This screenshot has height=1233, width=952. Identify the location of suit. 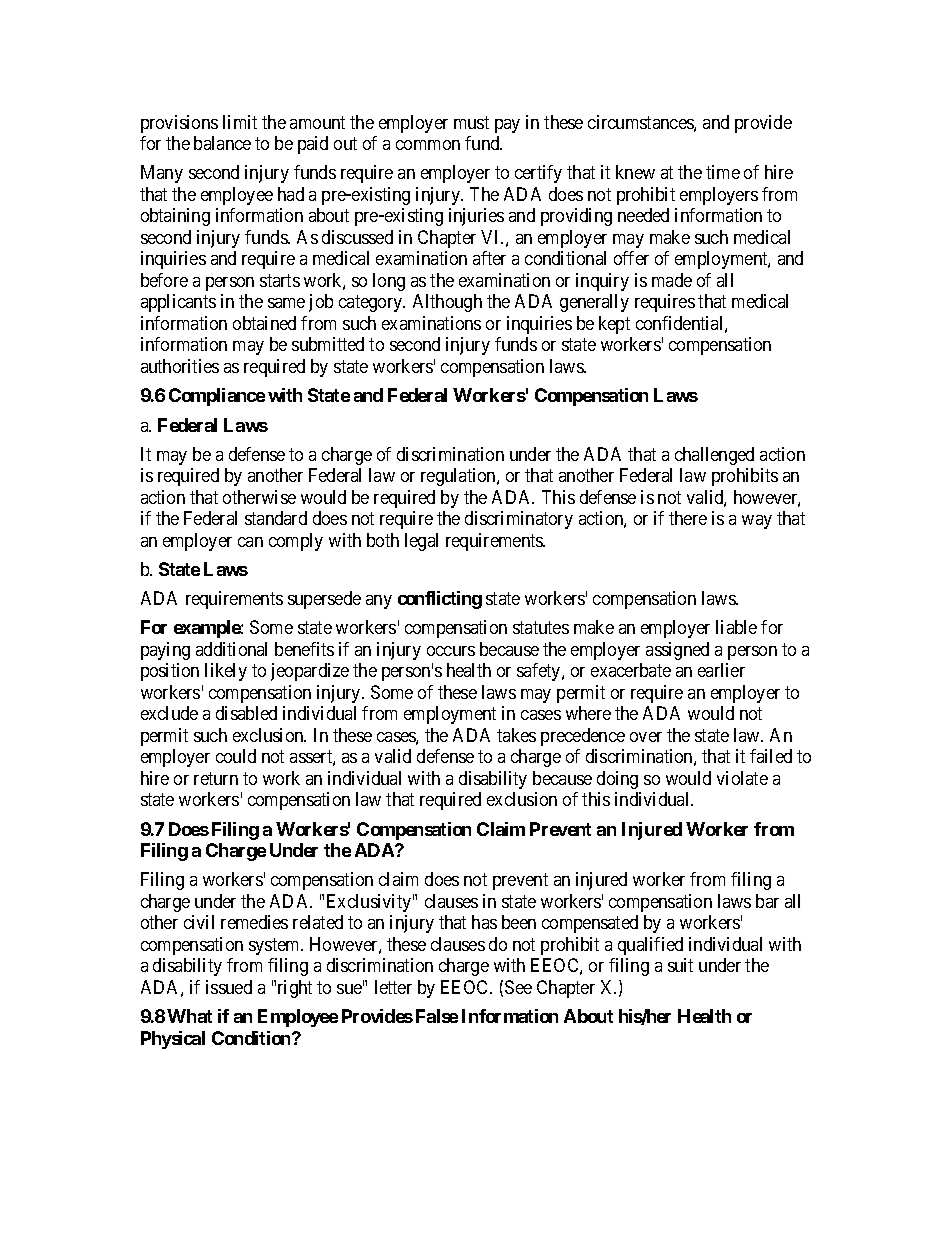
(680, 965).
